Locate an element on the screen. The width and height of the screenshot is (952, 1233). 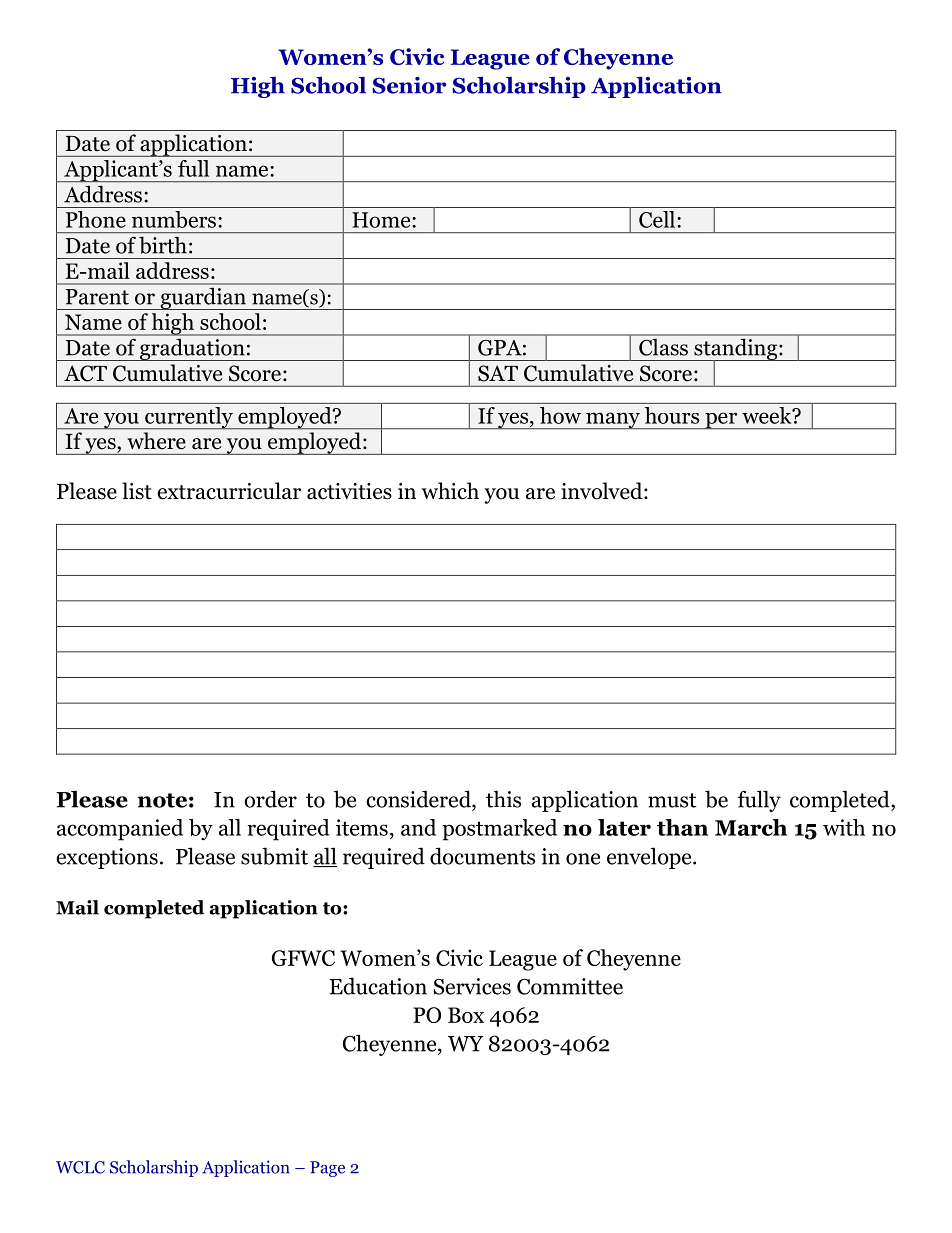
Phone is located at coordinates (96, 219).
